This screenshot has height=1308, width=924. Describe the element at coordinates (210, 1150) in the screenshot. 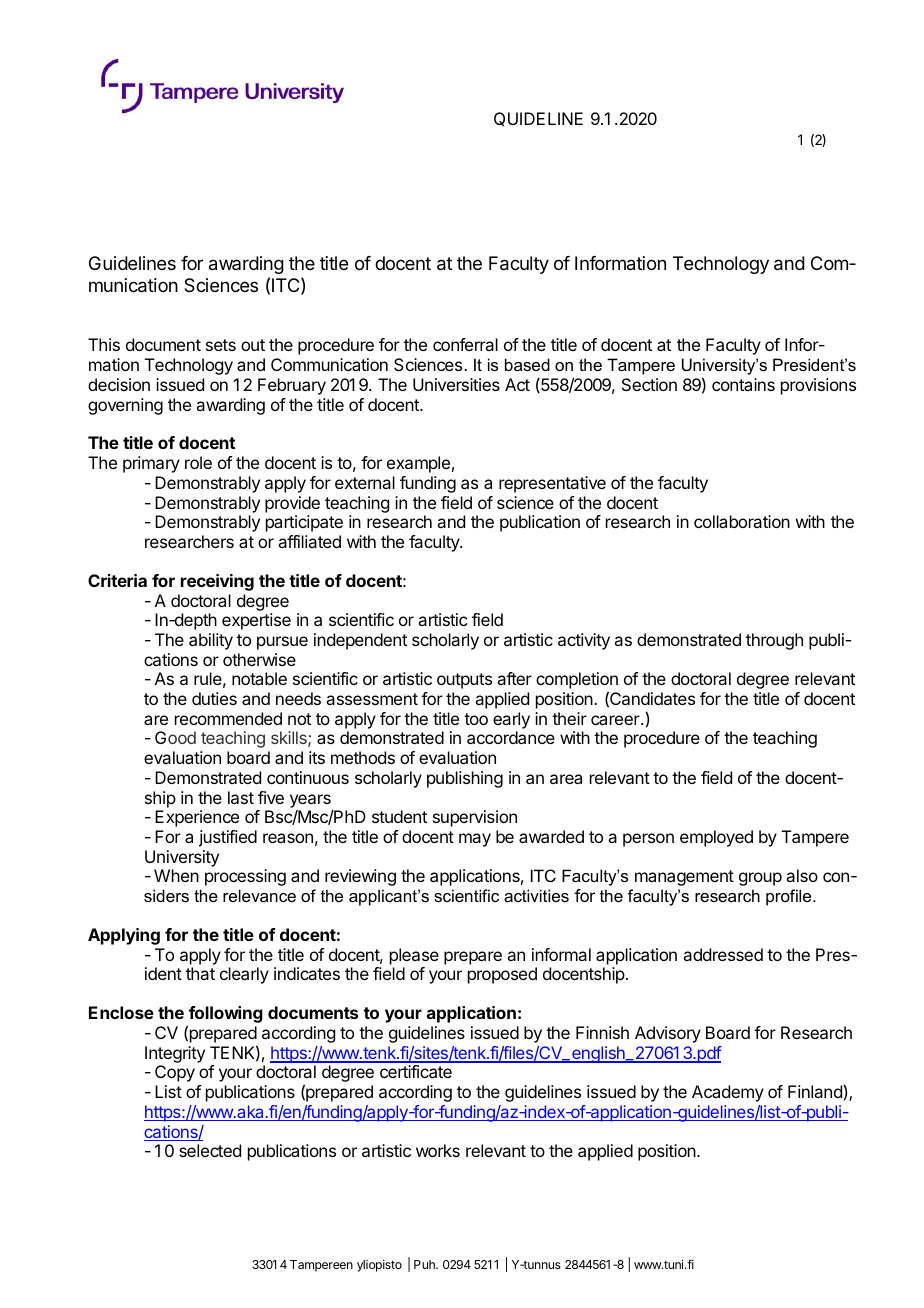

I see `selected` at that location.
